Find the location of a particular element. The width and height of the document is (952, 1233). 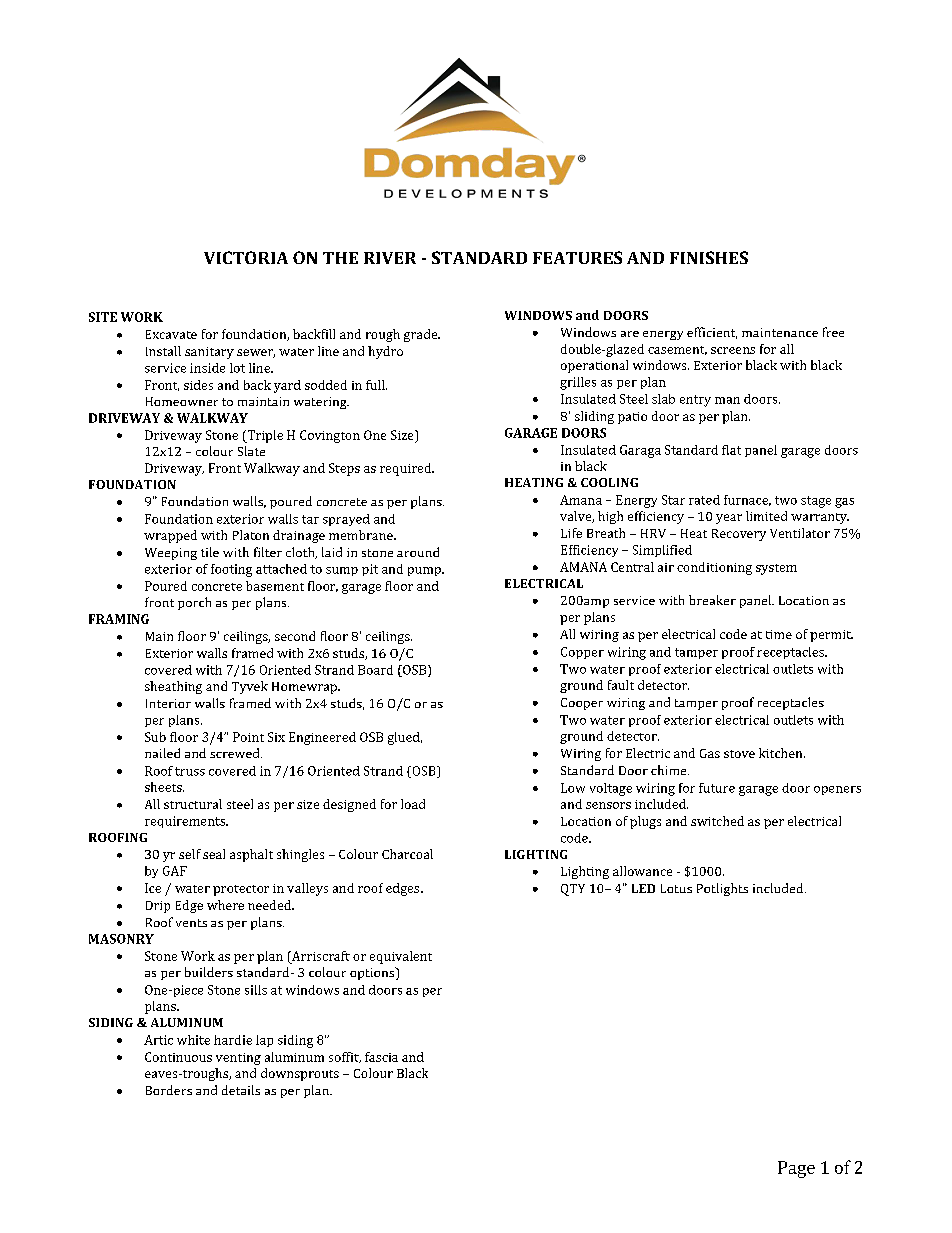

Borders is located at coordinates (169, 1090).
